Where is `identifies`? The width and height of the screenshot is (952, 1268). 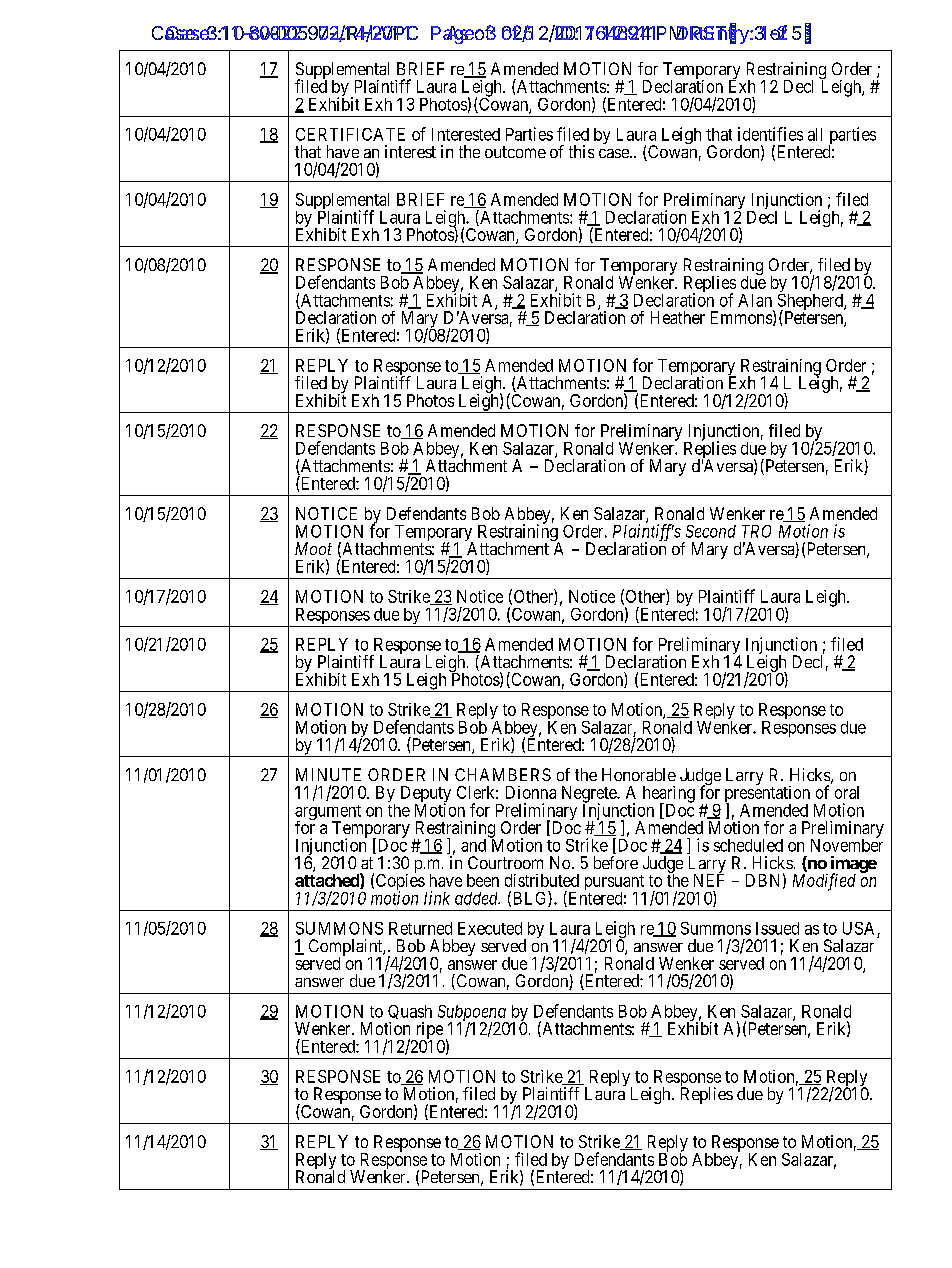 identifies is located at coordinates (770, 134).
